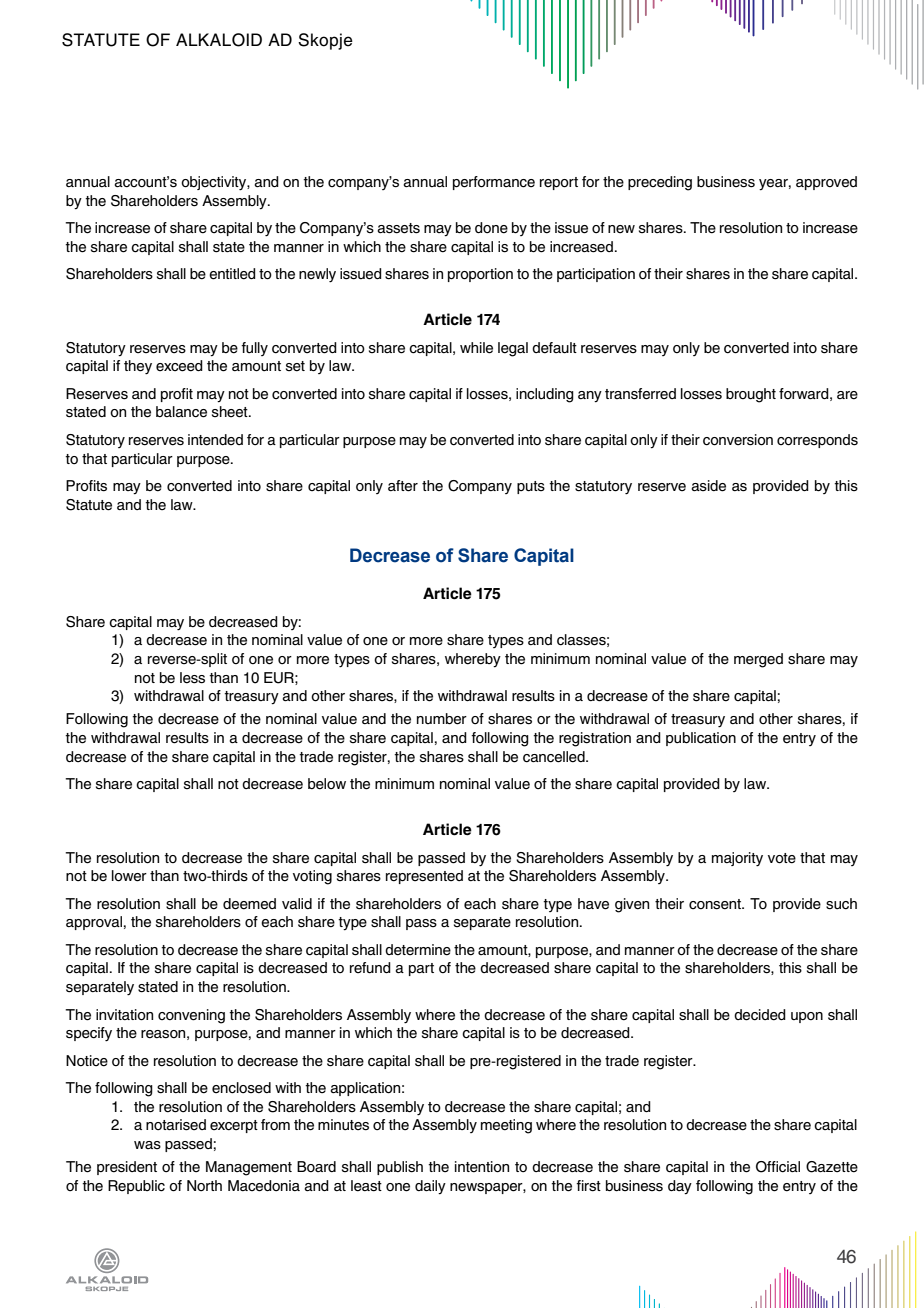 This screenshot has width=924, height=1308. What do you see at coordinates (442, 719) in the screenshot?
I see `number` at bounding box center [442, 719].
